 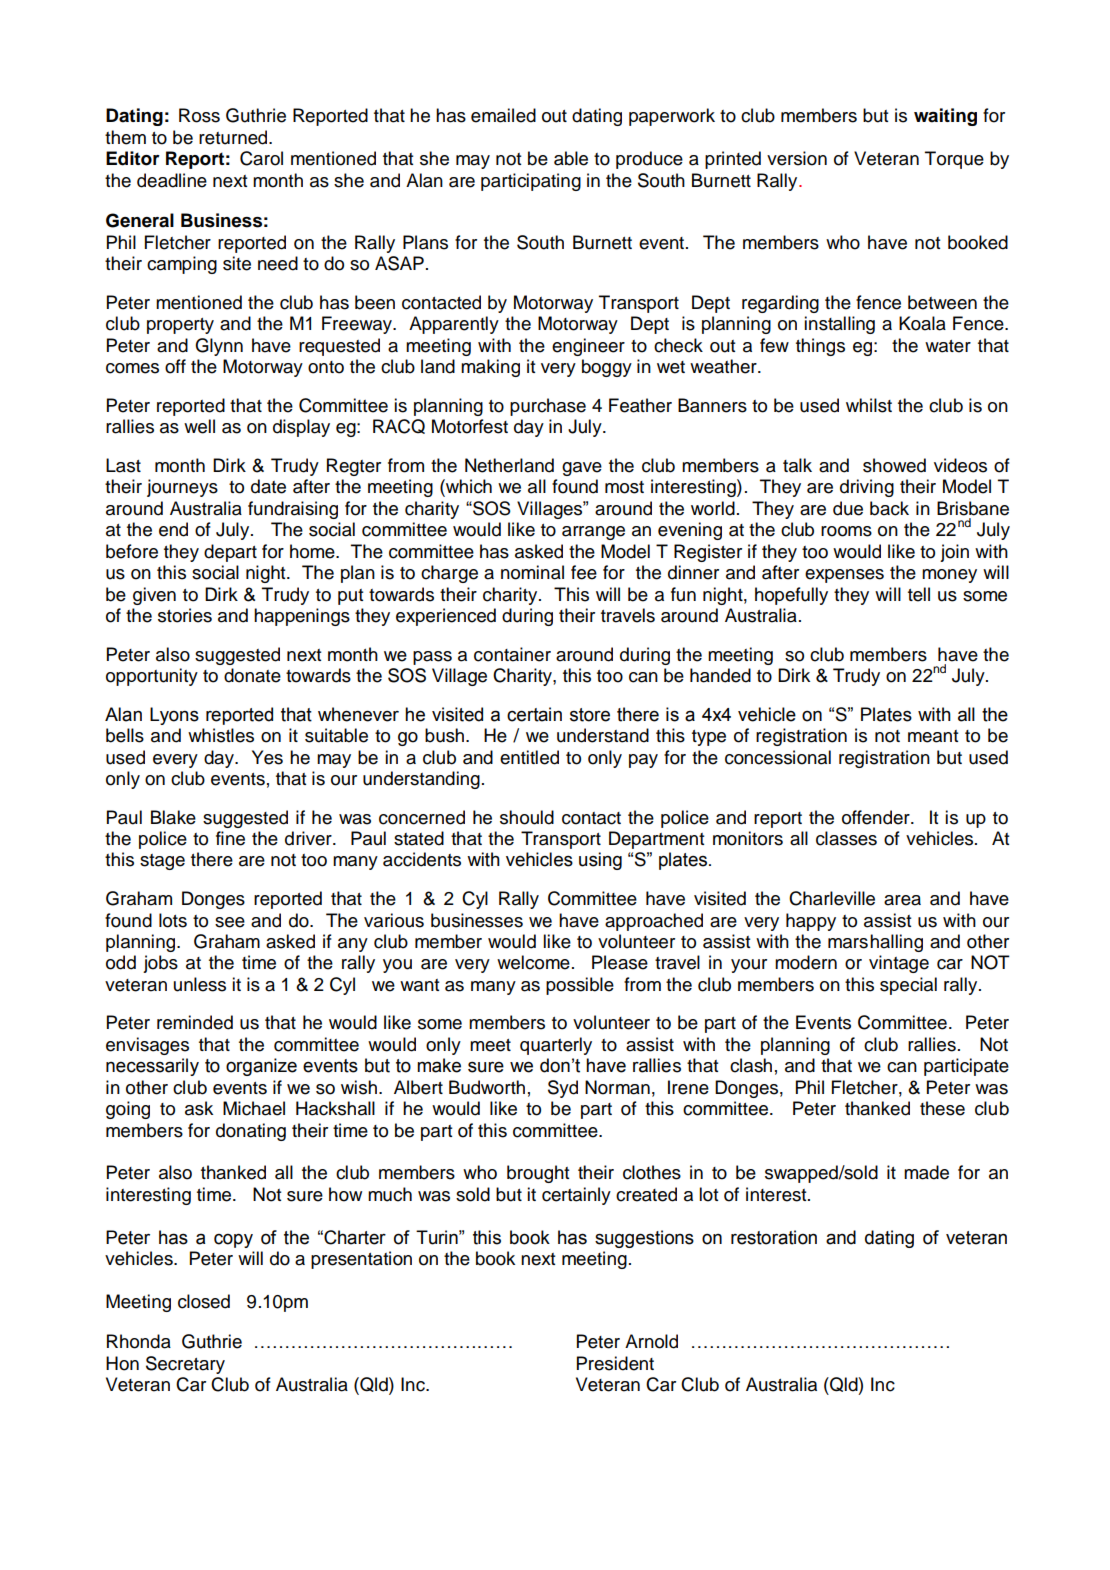 What do you see at coordinates (529, 757) in the screenshot?
I see `entitled` at bounding box center [529, 757].
